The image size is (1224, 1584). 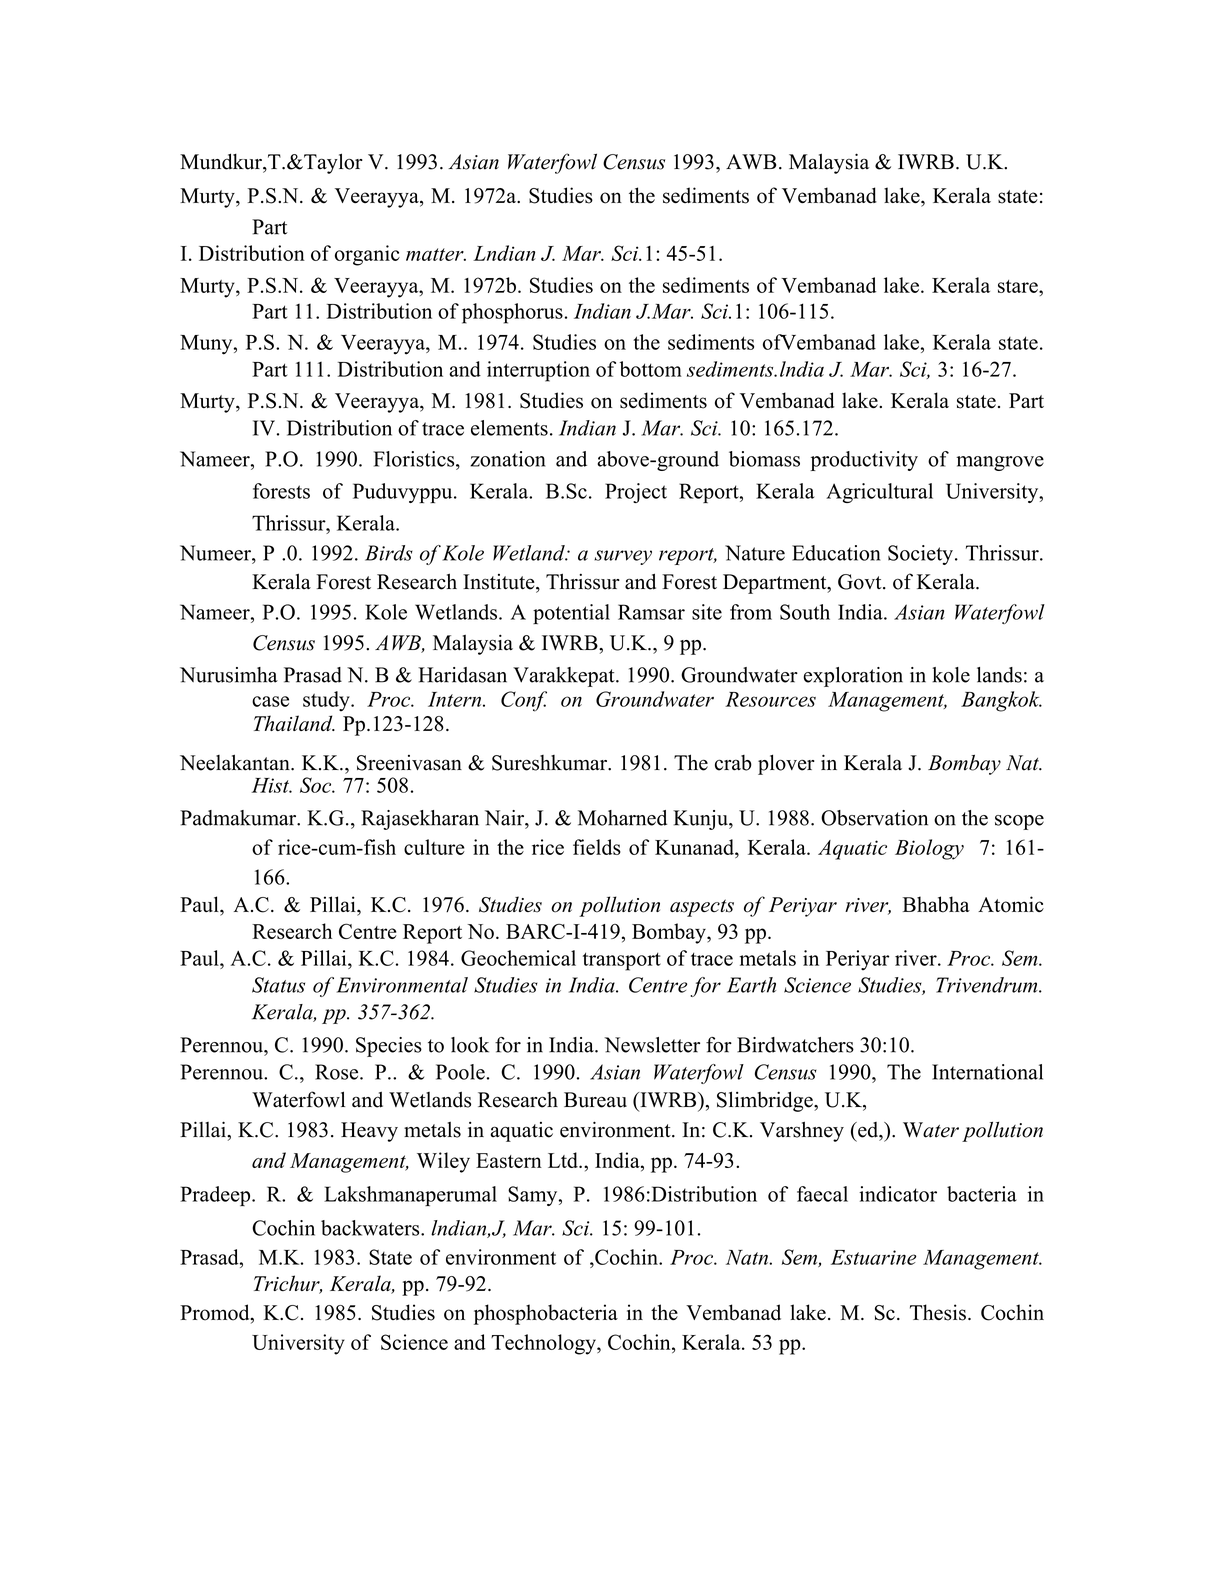 What do you see at coordinates (512, 313) in the image?
I see `phosphorus` at bounding box center [512, 313].
